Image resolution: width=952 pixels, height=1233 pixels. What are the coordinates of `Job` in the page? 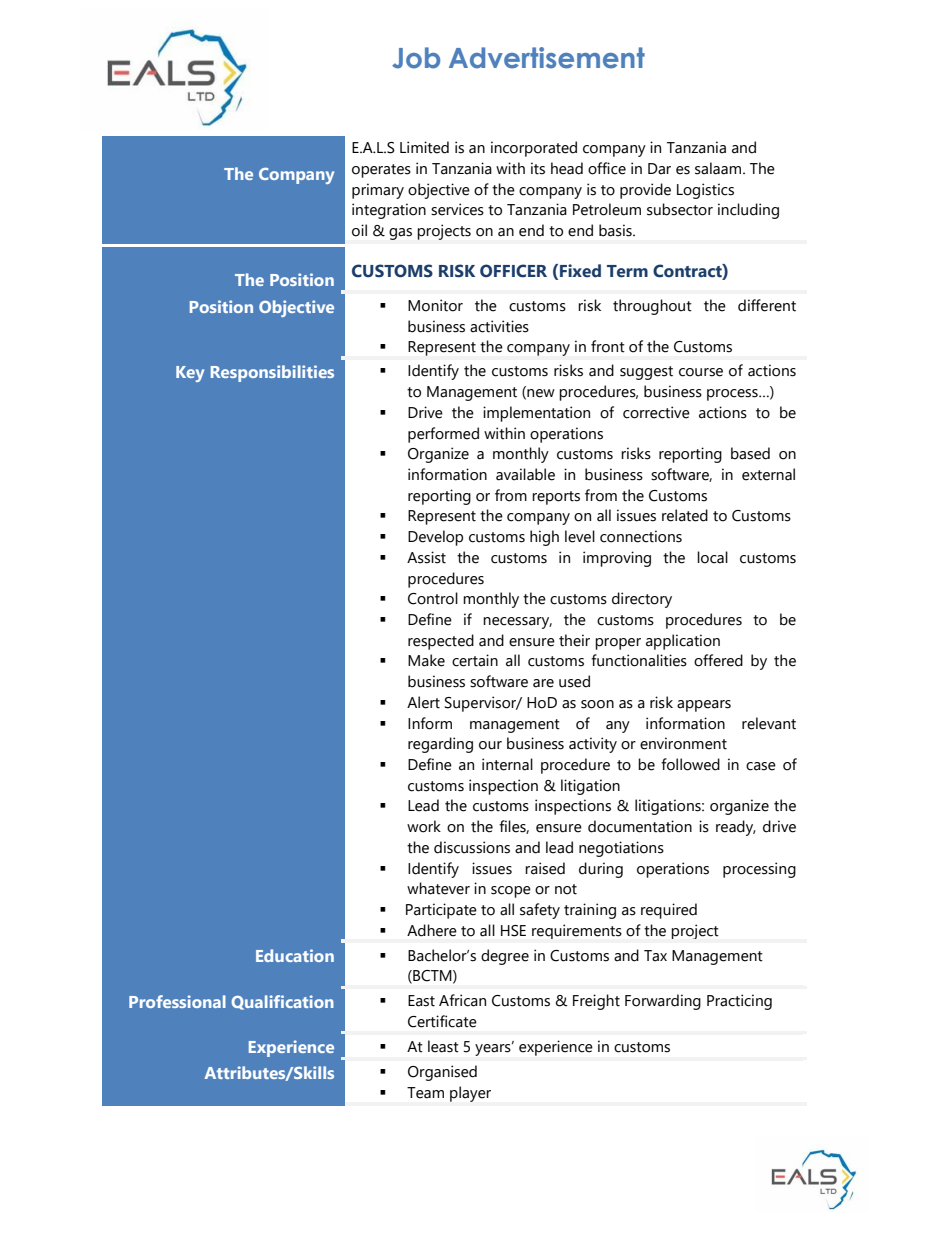 It's located at (416, 58).
